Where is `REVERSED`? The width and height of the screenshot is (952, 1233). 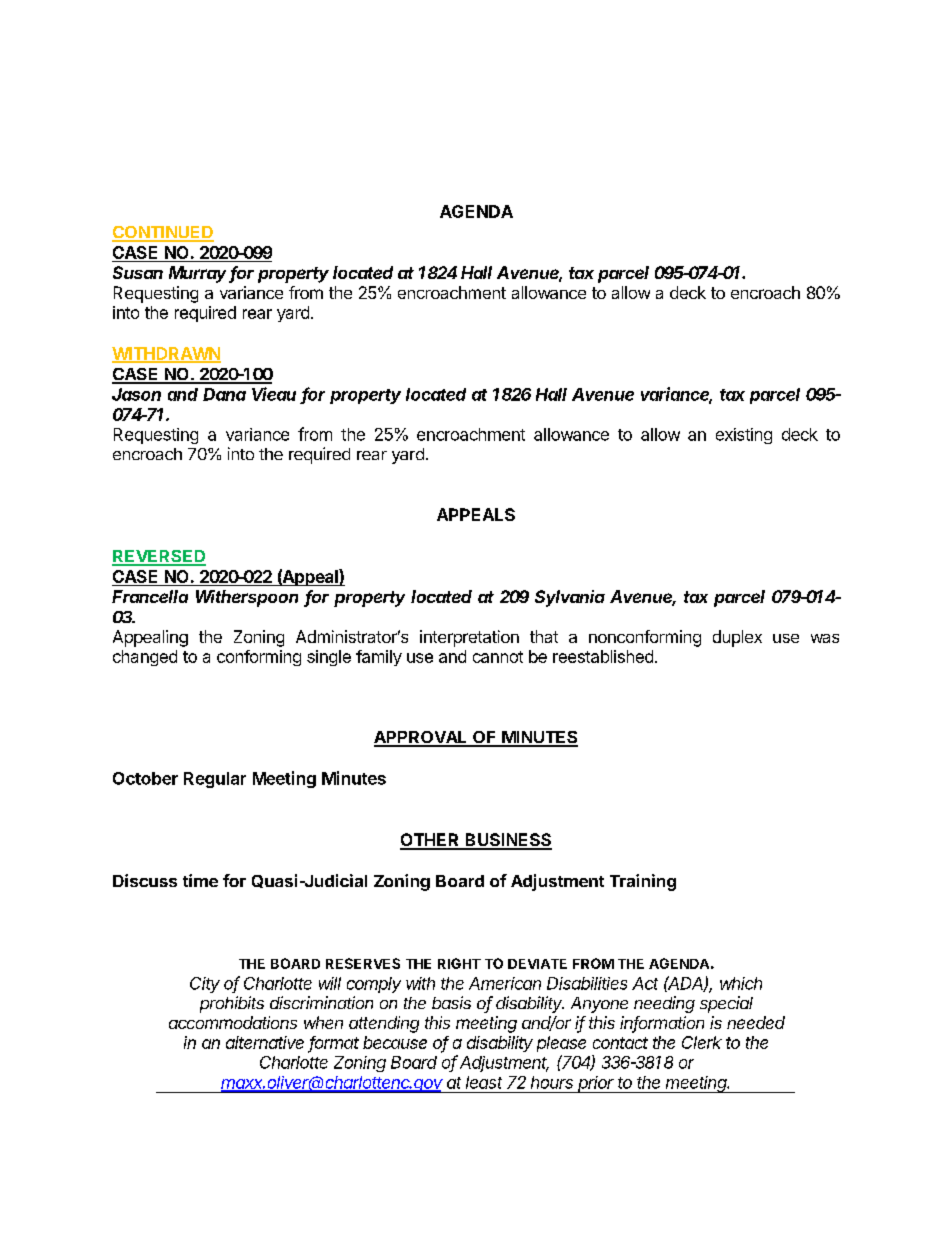 REVERSED is located at coordinates (159, 557).
